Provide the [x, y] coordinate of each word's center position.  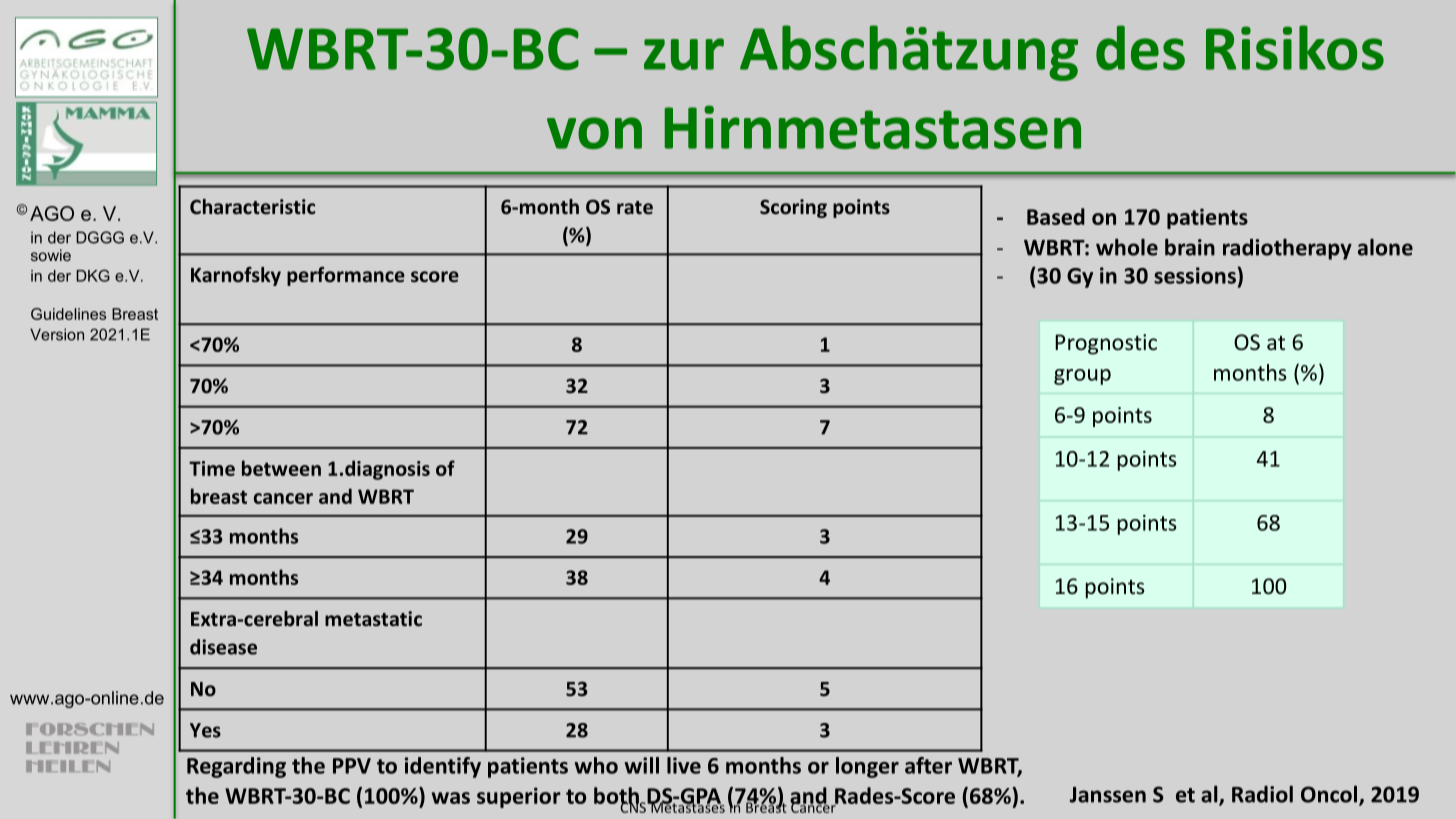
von [594, 133]
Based [1056, 216]
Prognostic [1106, 344]
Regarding [236, 767]
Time [212, 468]
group [1082, 377]
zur [684, 54]
